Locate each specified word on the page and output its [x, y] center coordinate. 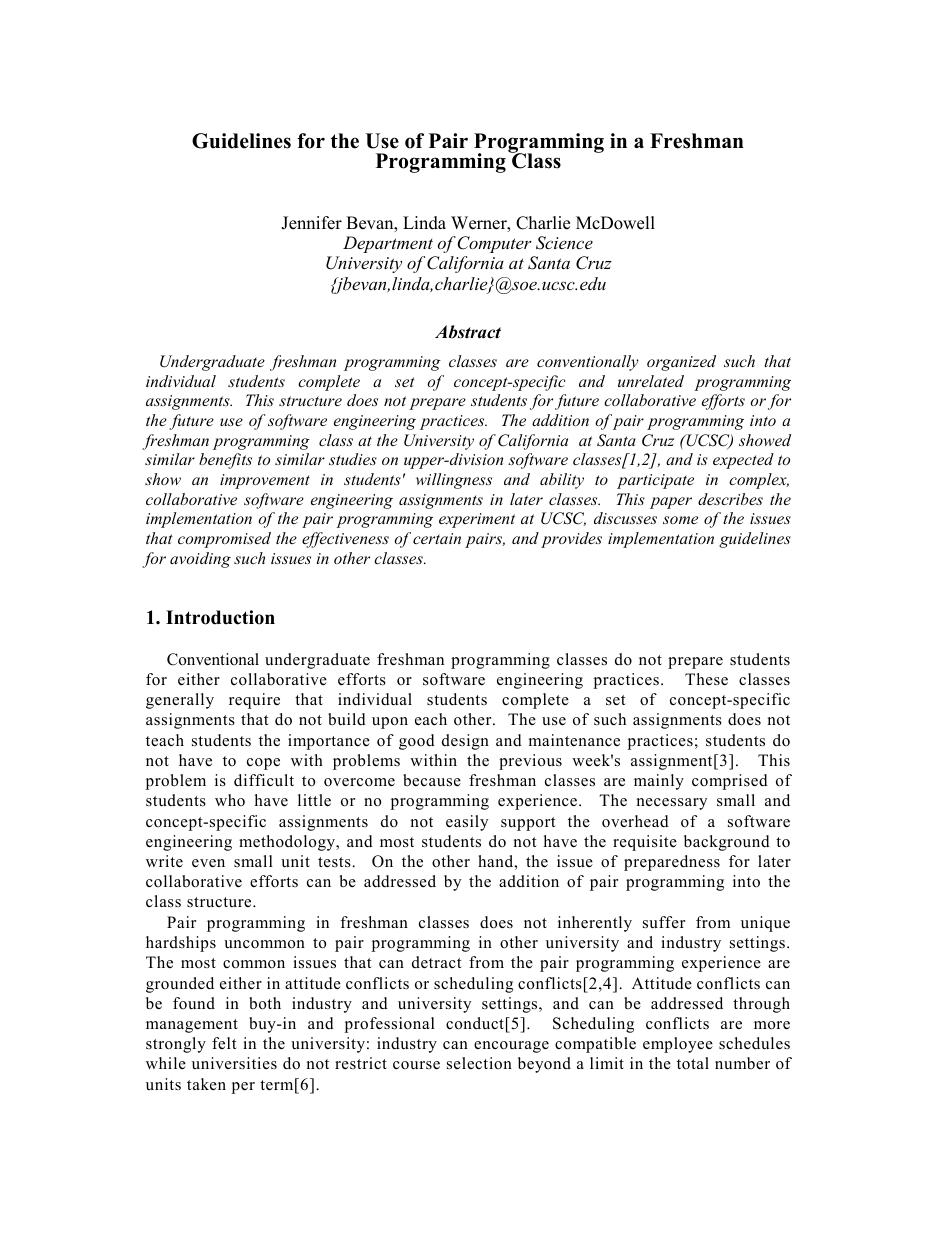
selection [479, 1063]
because [432, 780]
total [693, 1063]
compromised [224, 540]
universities [234, 1063]
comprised [730, 782]
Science [564, 243]
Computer [494, 244]
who [230, 800]
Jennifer [311, 223]
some [680, 520]
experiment [477, 520]
